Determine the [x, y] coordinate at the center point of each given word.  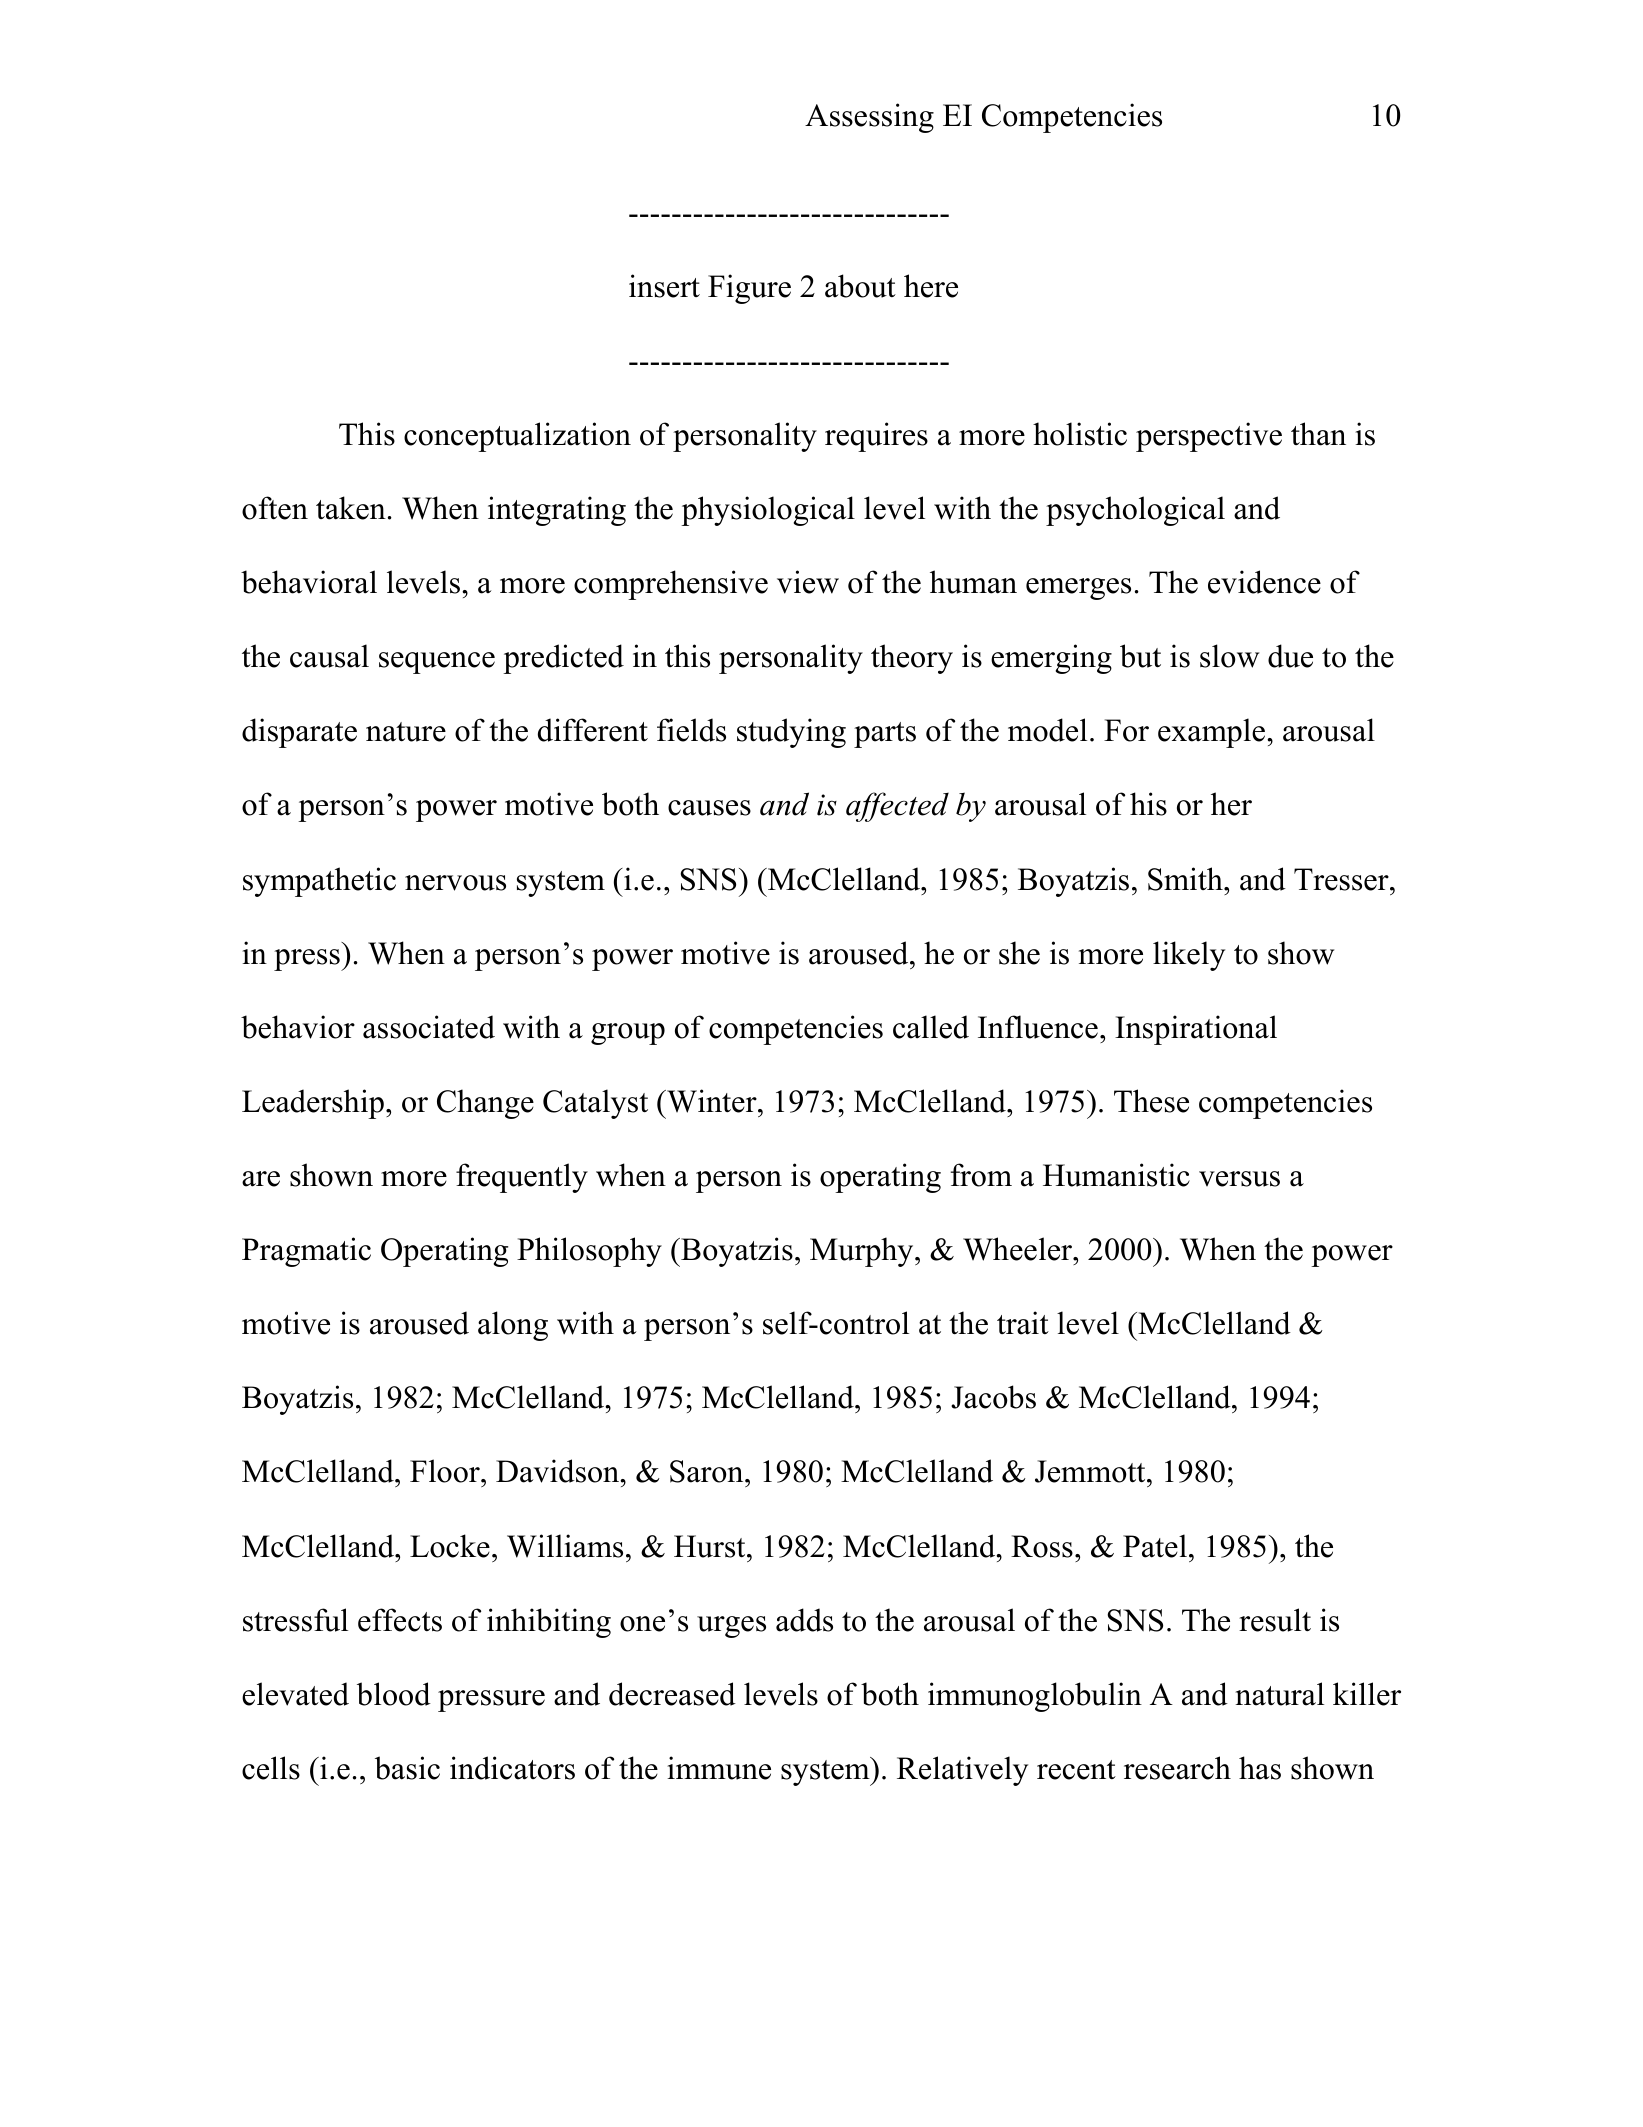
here [931, 286]
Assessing [869, 118]
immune [719, 1768]
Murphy [863, 1252]
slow [1229, 656]
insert [664, 286]
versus [1239, 1179]
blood [394, 1694]
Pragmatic [306, 1252]
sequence [437, 663]
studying [791, 733]
